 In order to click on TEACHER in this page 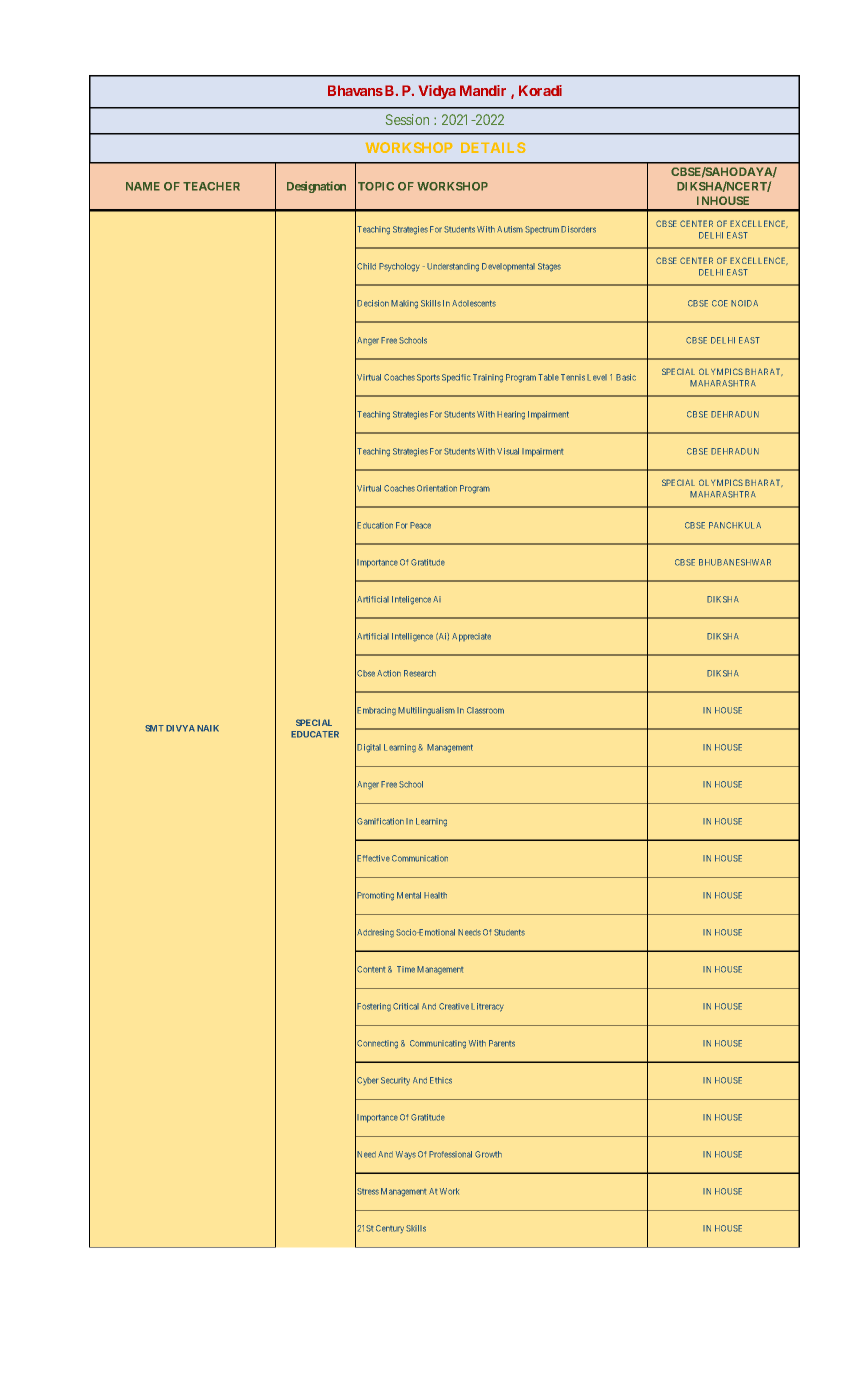, I will do `click(211, 186)`.
